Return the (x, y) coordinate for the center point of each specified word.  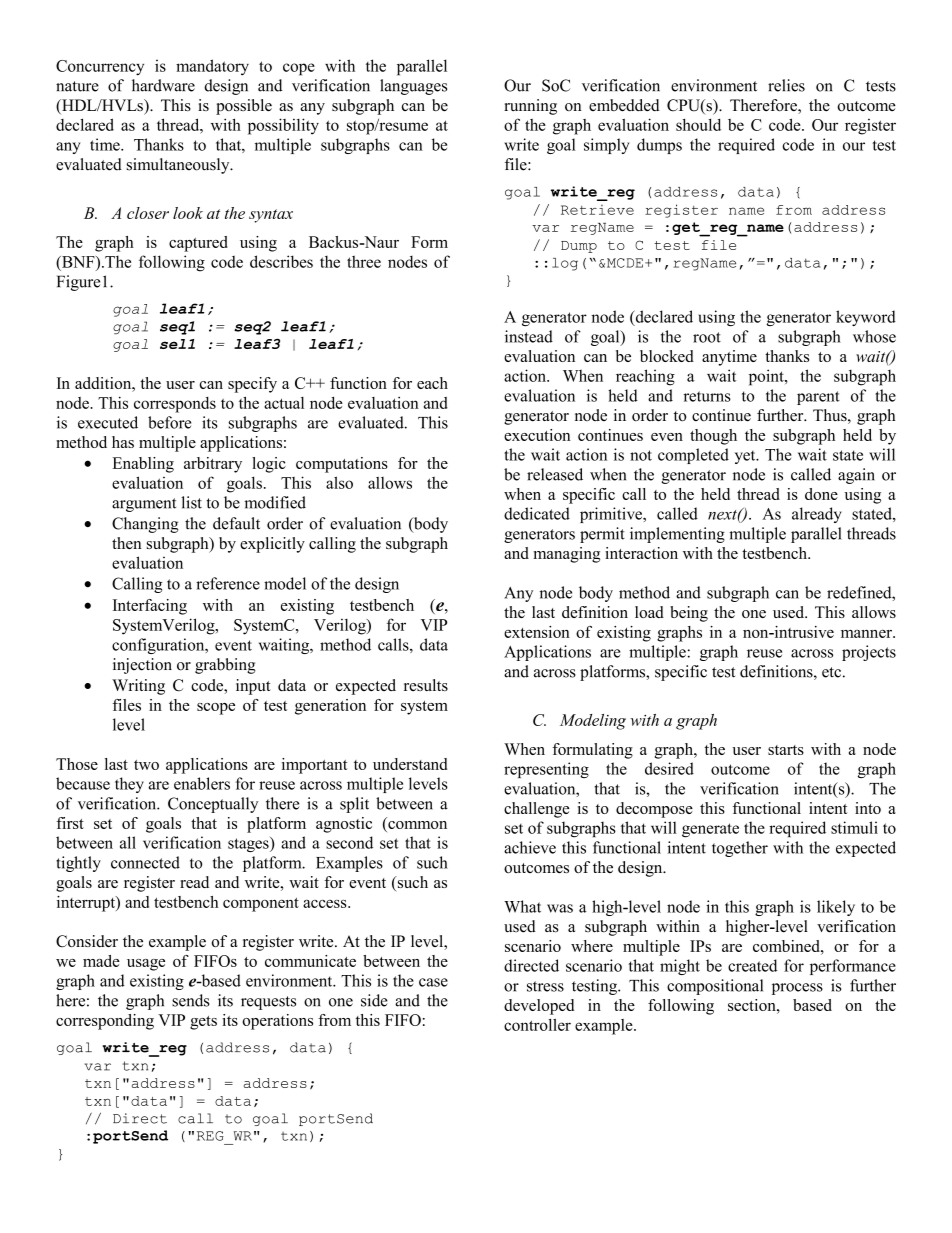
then (127, 543)
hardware (163, 85)
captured (198, 244)
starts (786, 750)
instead (529, 336)
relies (786, 85)
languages (413, 87)
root (707, 337)
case (433, 982)
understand (410, 764)
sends (191, 1000)
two (146, 765)
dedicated (537, 513)
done (821, 494)
